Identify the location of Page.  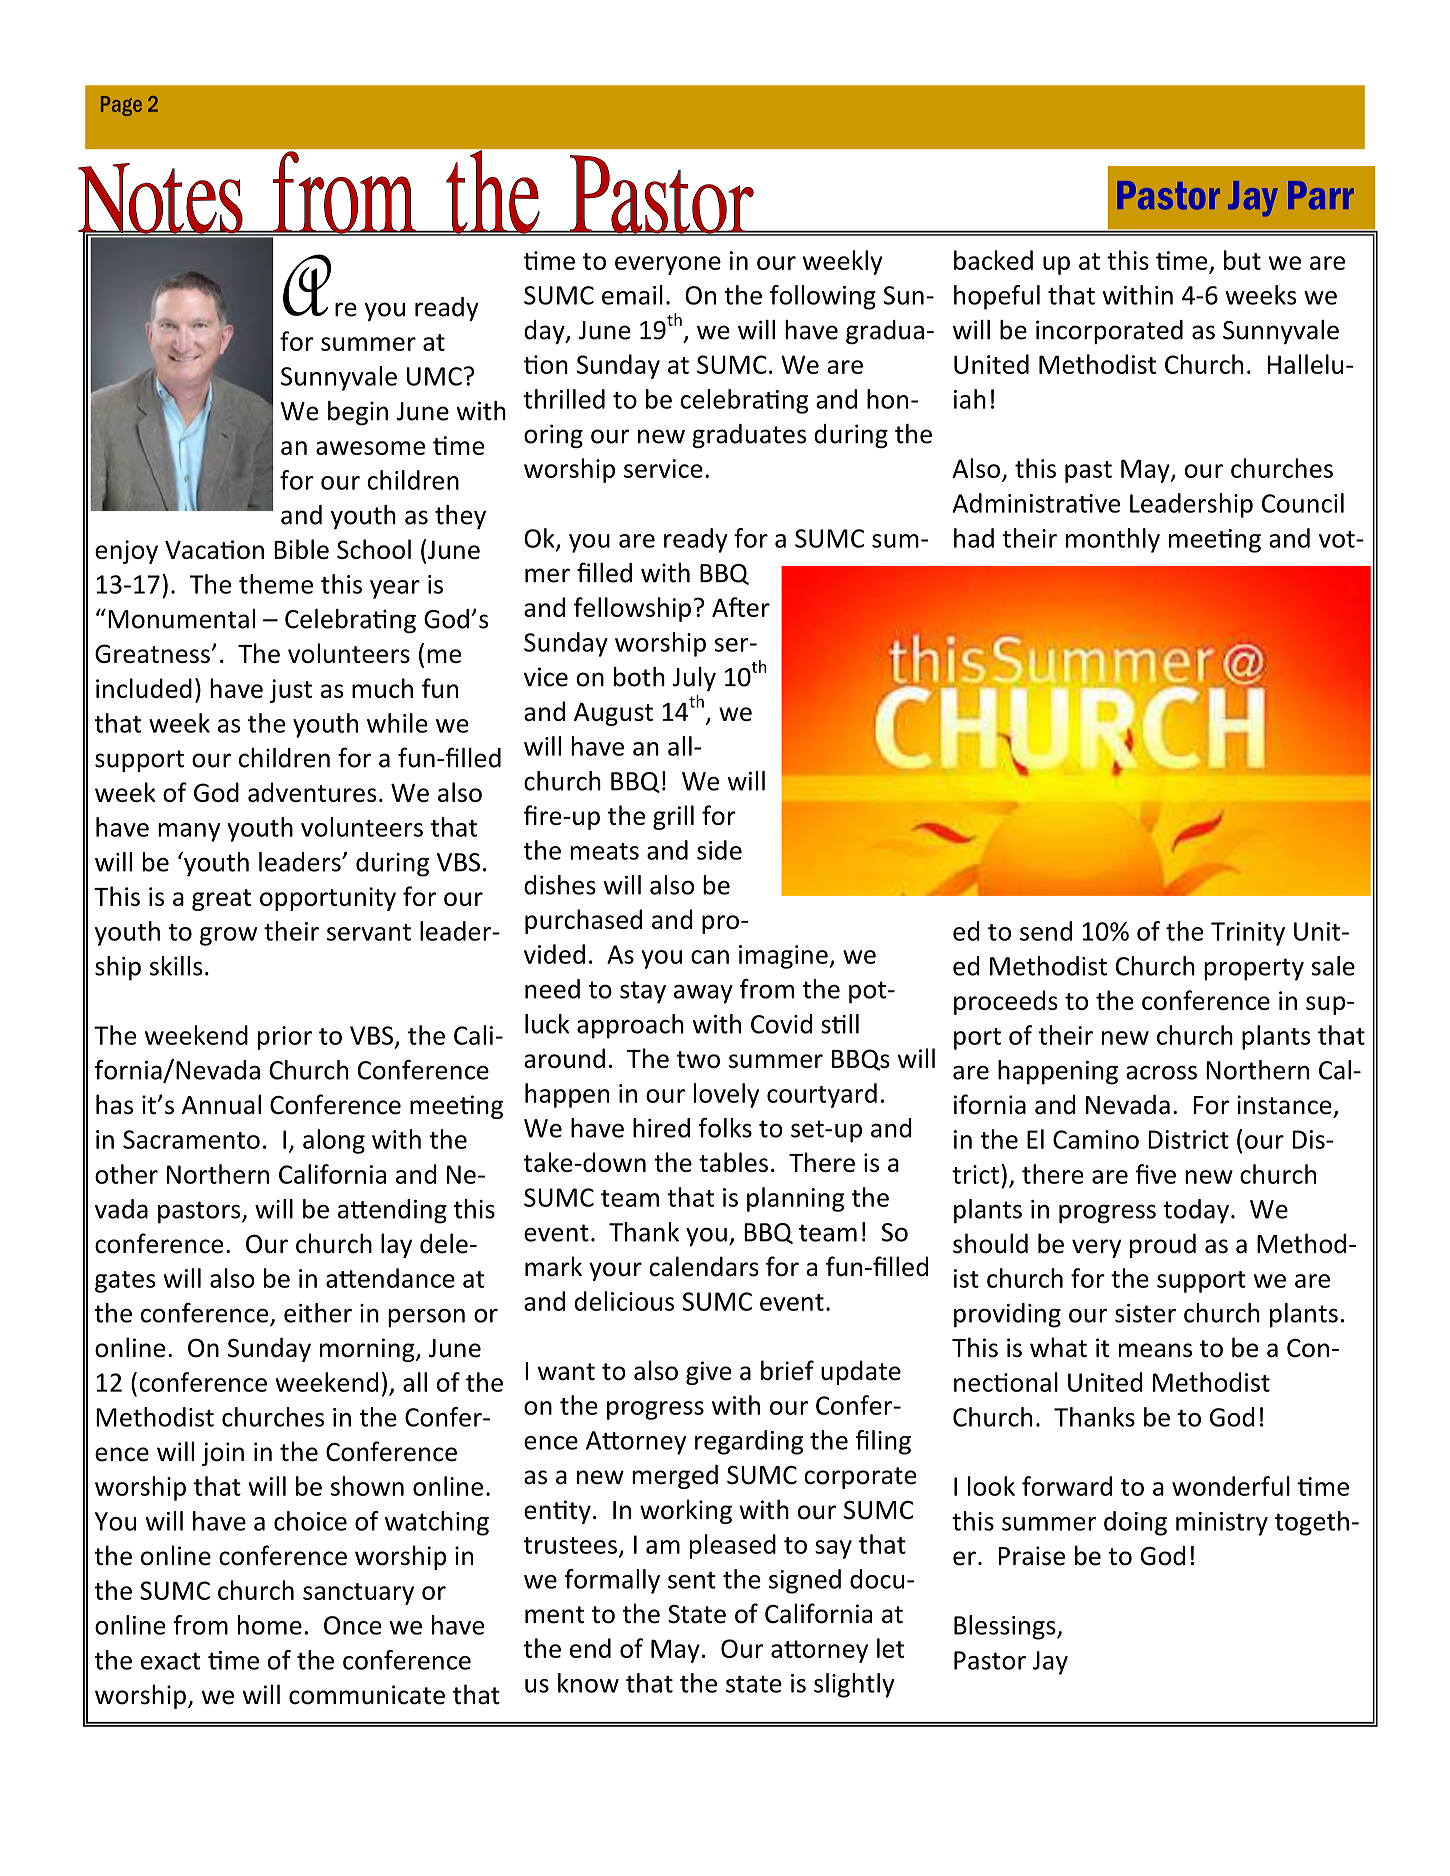
(121, 106).
